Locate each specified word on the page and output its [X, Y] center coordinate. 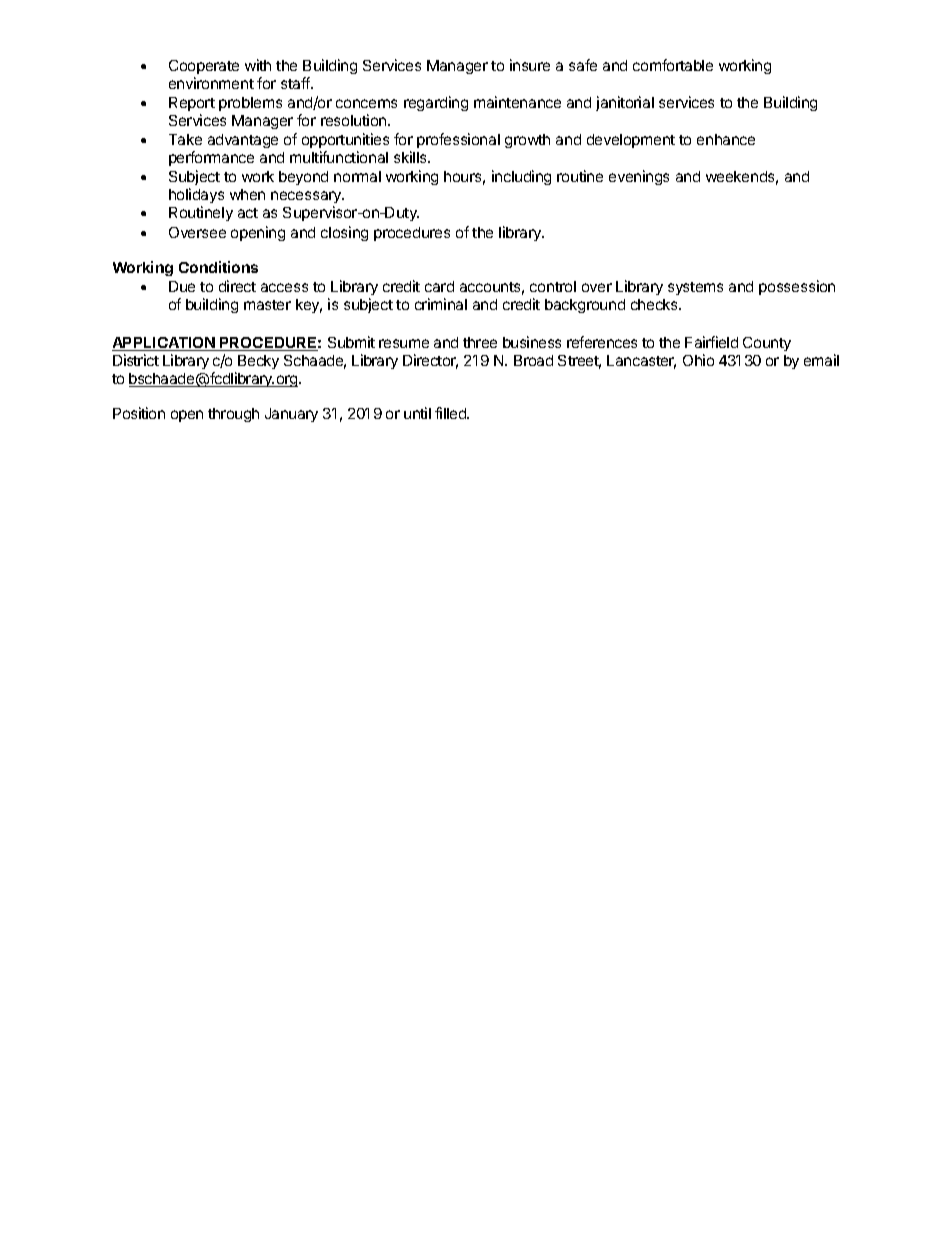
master [267, 305]
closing [344, 233]
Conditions [218, 267]
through [233, 415]
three [480, 342]
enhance [726, 139]
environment [211, 83]
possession [797, 287]
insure [530, 65]
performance [211, 158]
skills [411, 157]
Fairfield [711, 342]
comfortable [673, 65]
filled [452, 413]
